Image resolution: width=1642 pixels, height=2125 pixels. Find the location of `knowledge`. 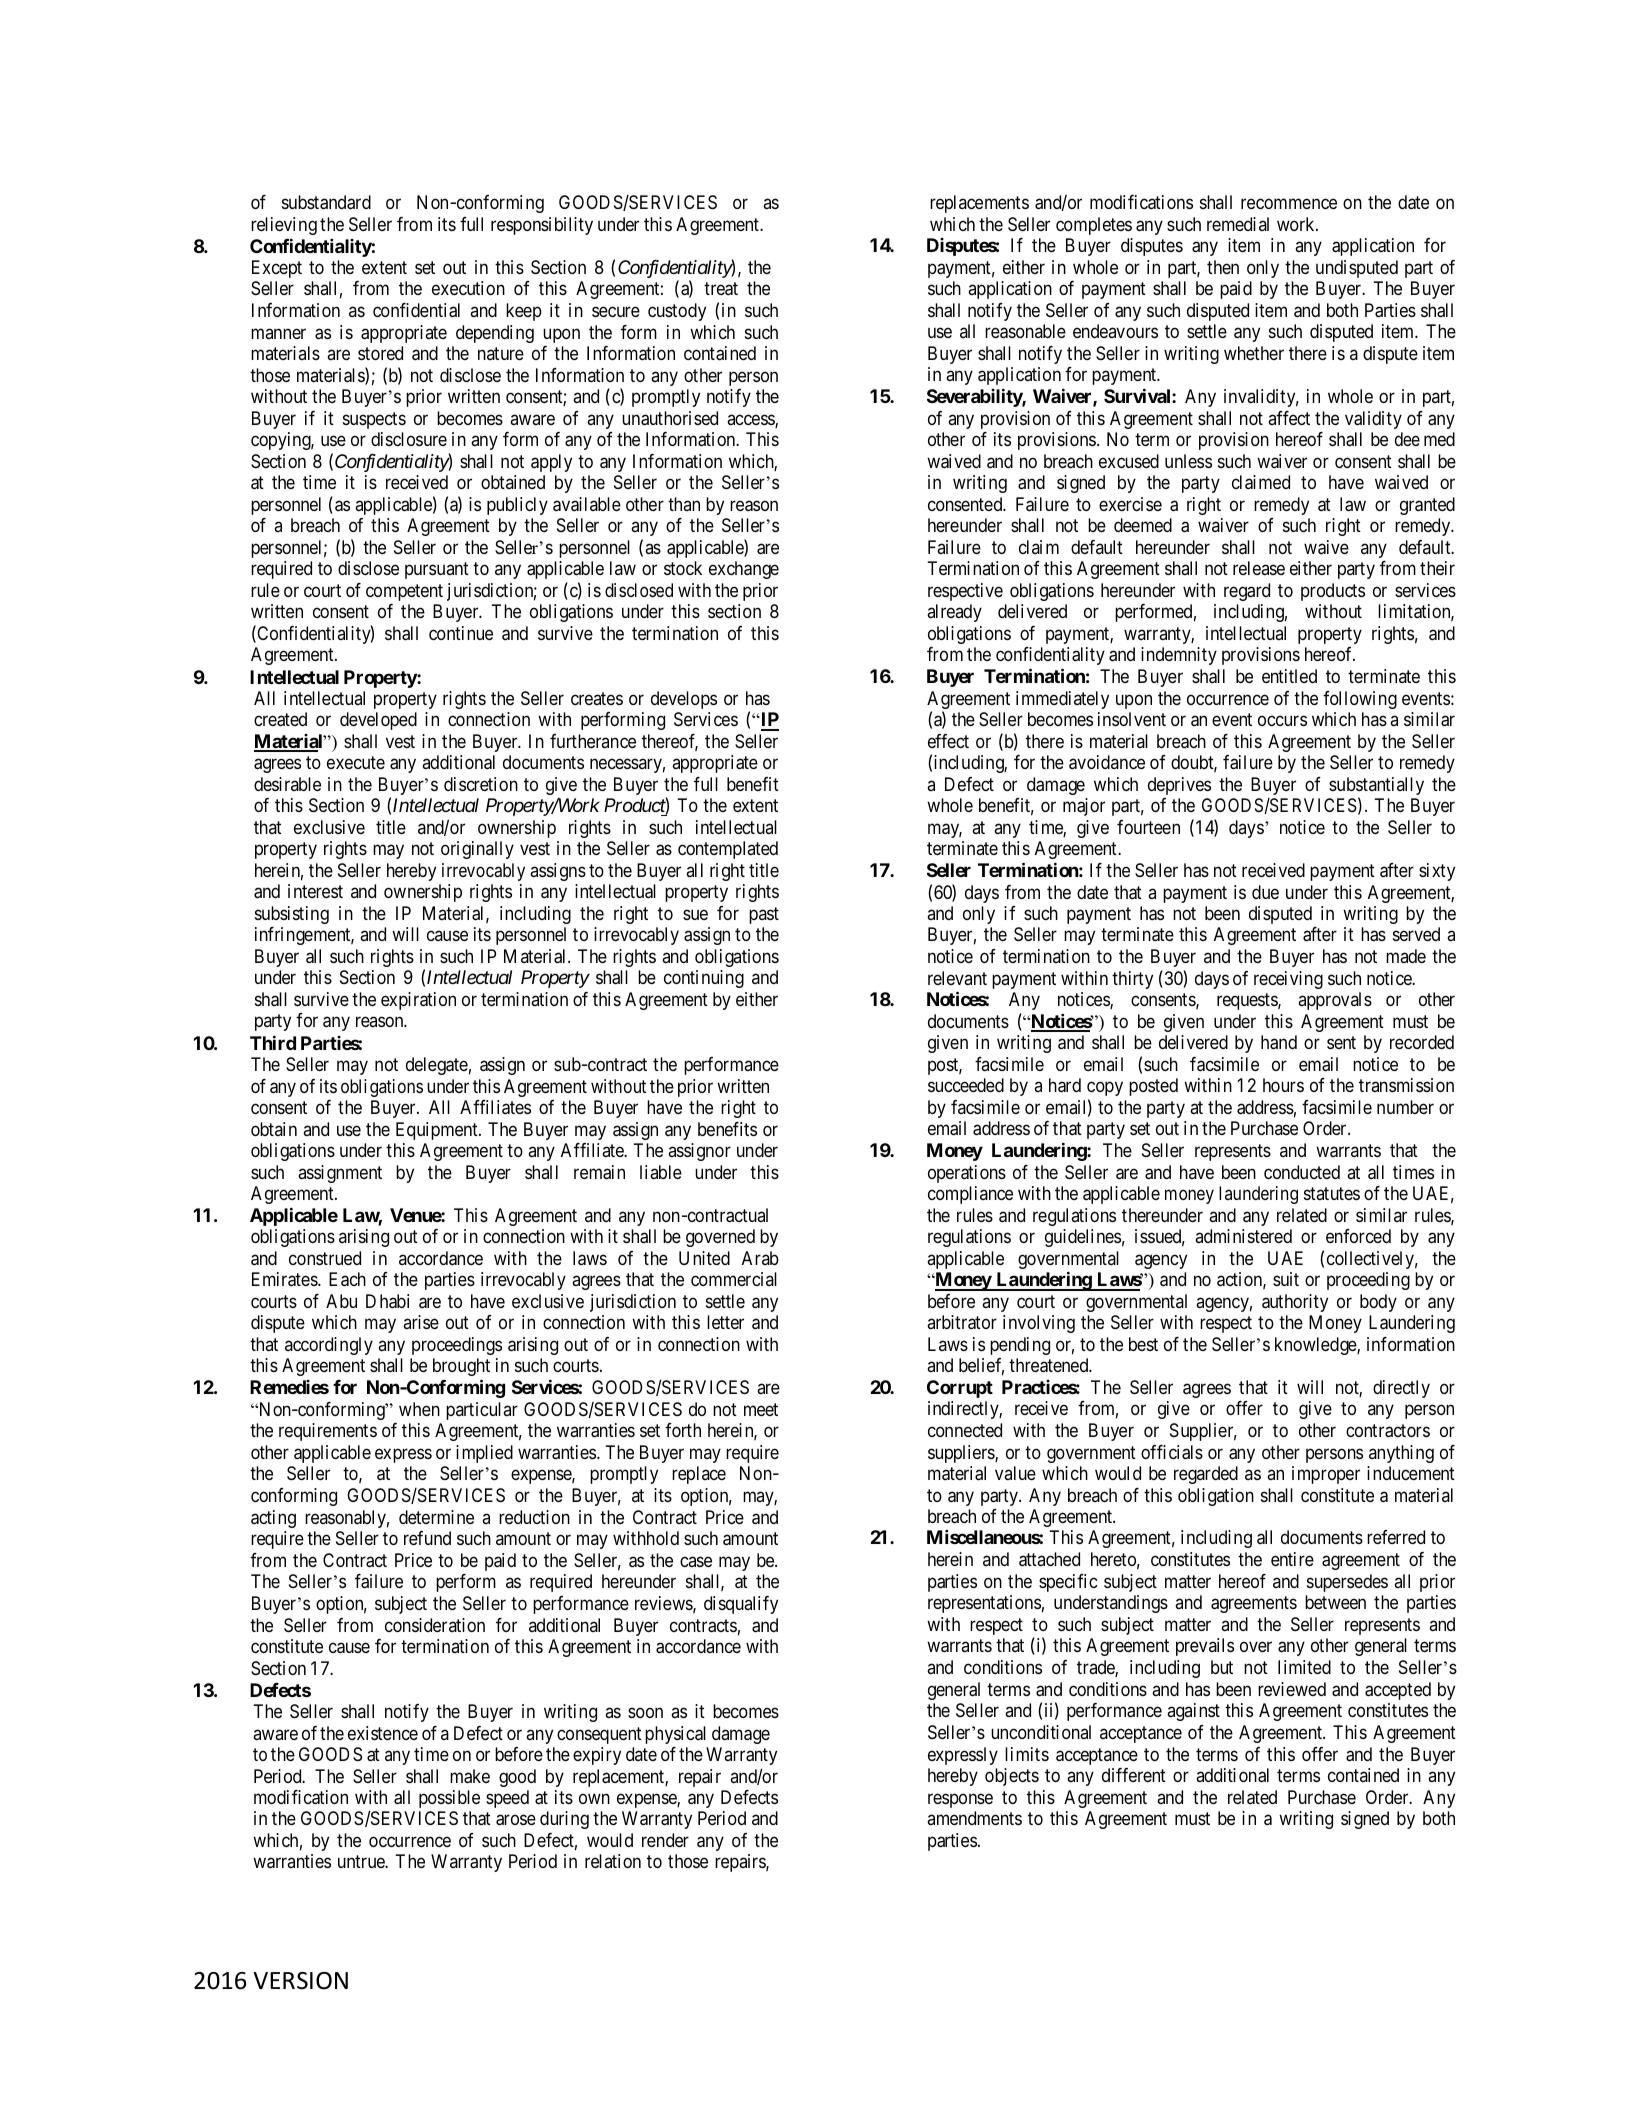

knowledge is located at coordinates (1316, 1346).
